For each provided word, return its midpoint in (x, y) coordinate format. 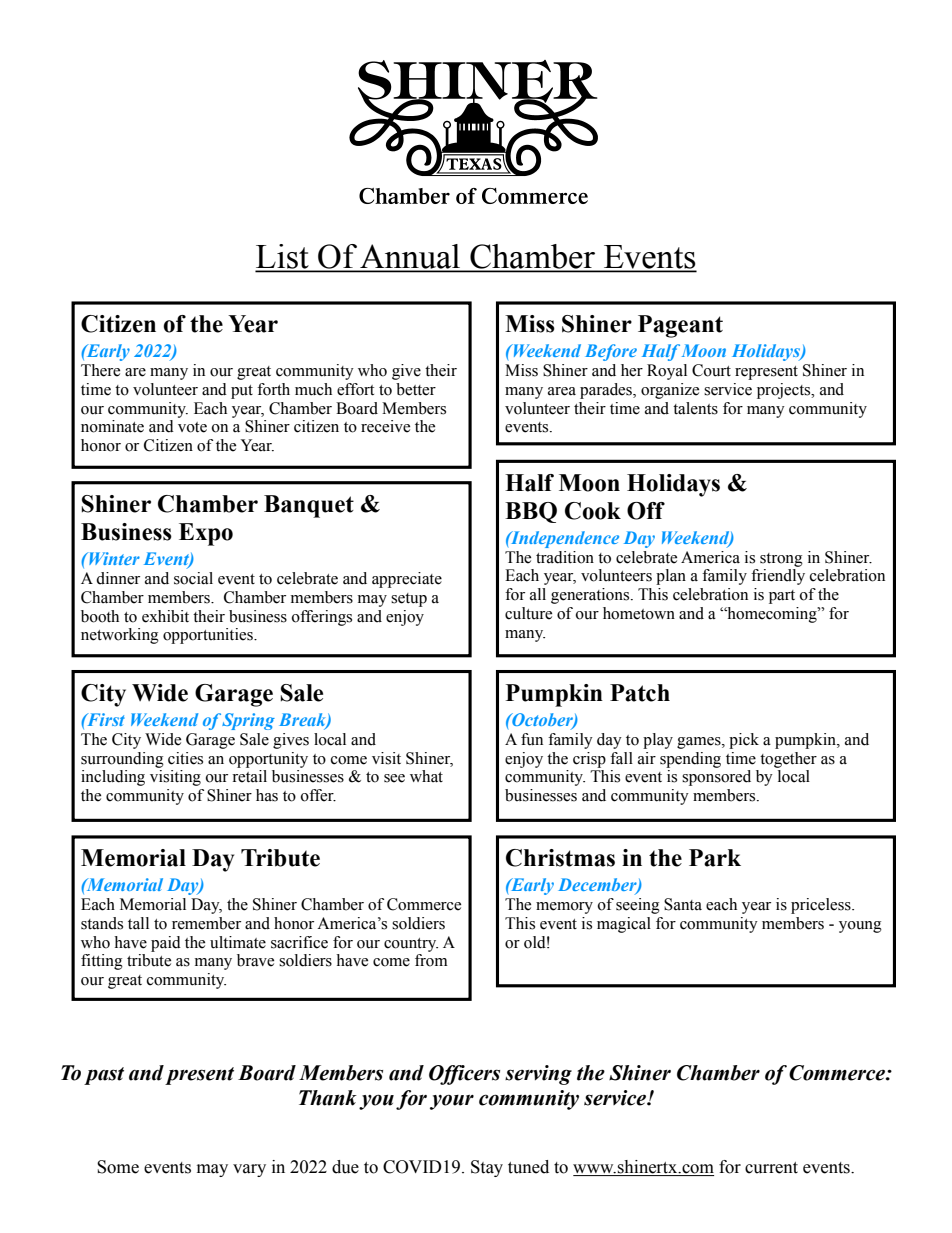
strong (781, 560)
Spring (248, 721)
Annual (410, 257)
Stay (487, 1168)
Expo (206, 534)
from (431, 960)
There (100, 370)
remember (206, 923)
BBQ (531, 512)
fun (532, 739)
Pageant (680, 326)
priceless (822, 906)
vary (249, 1170)
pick (744, 741)
